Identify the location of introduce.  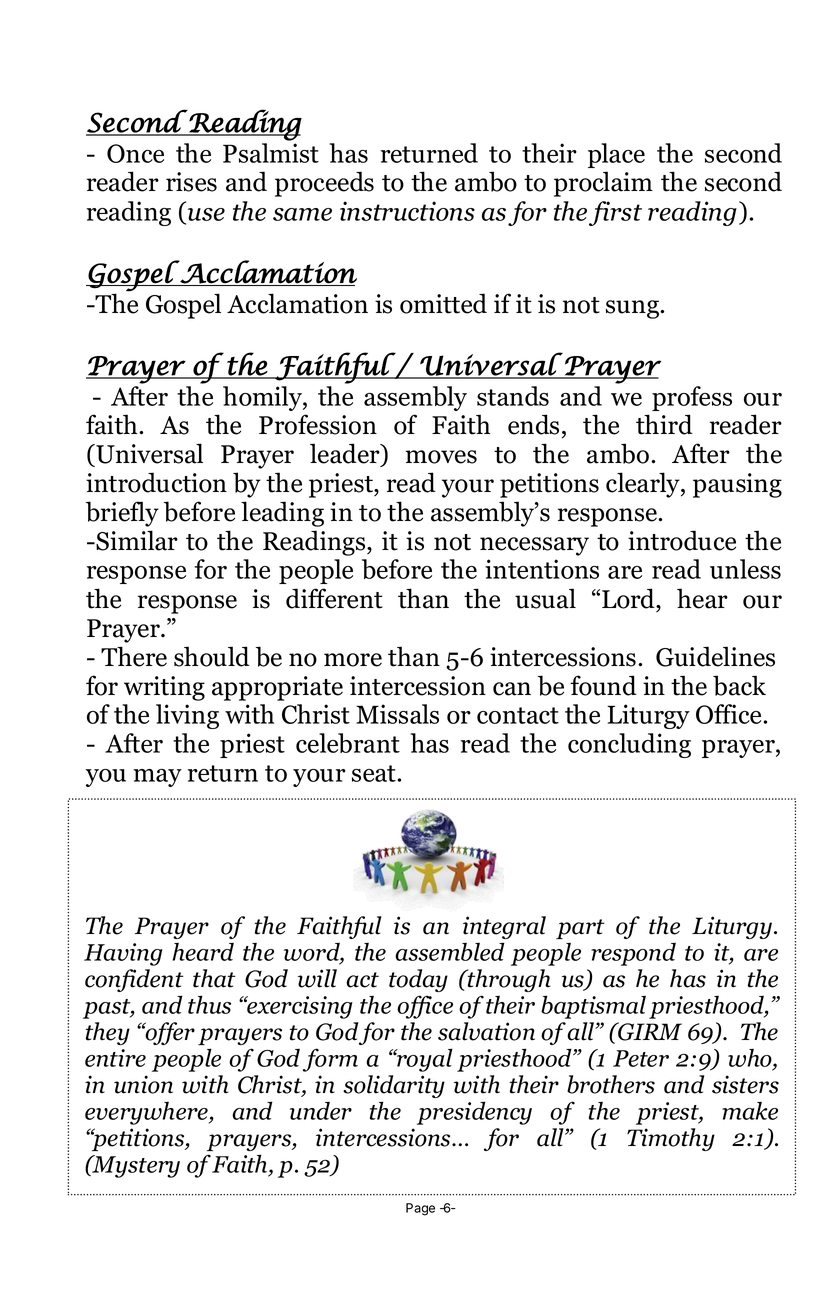
(682, 540).
